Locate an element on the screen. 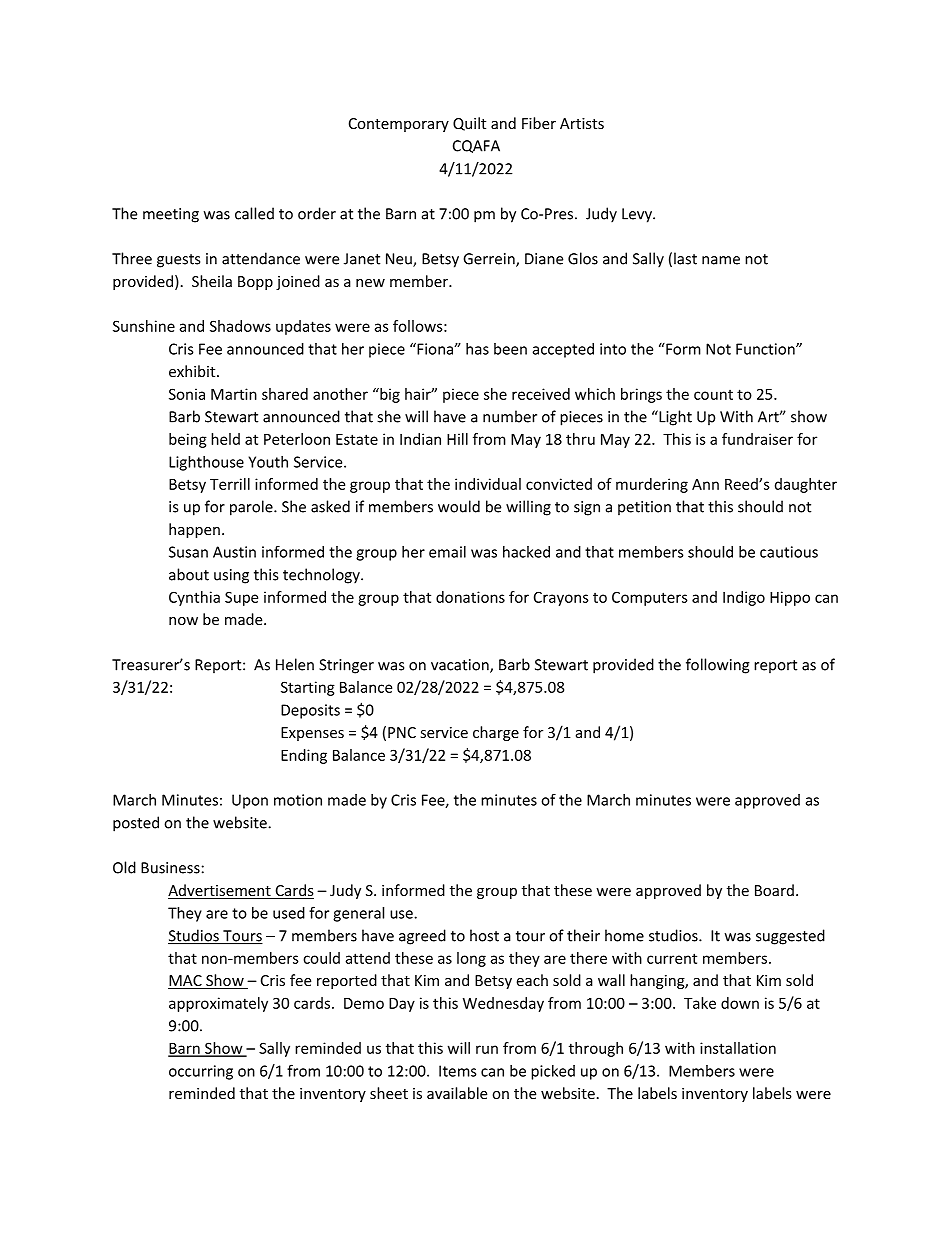  Levy is located at coordinates (638, 215).
